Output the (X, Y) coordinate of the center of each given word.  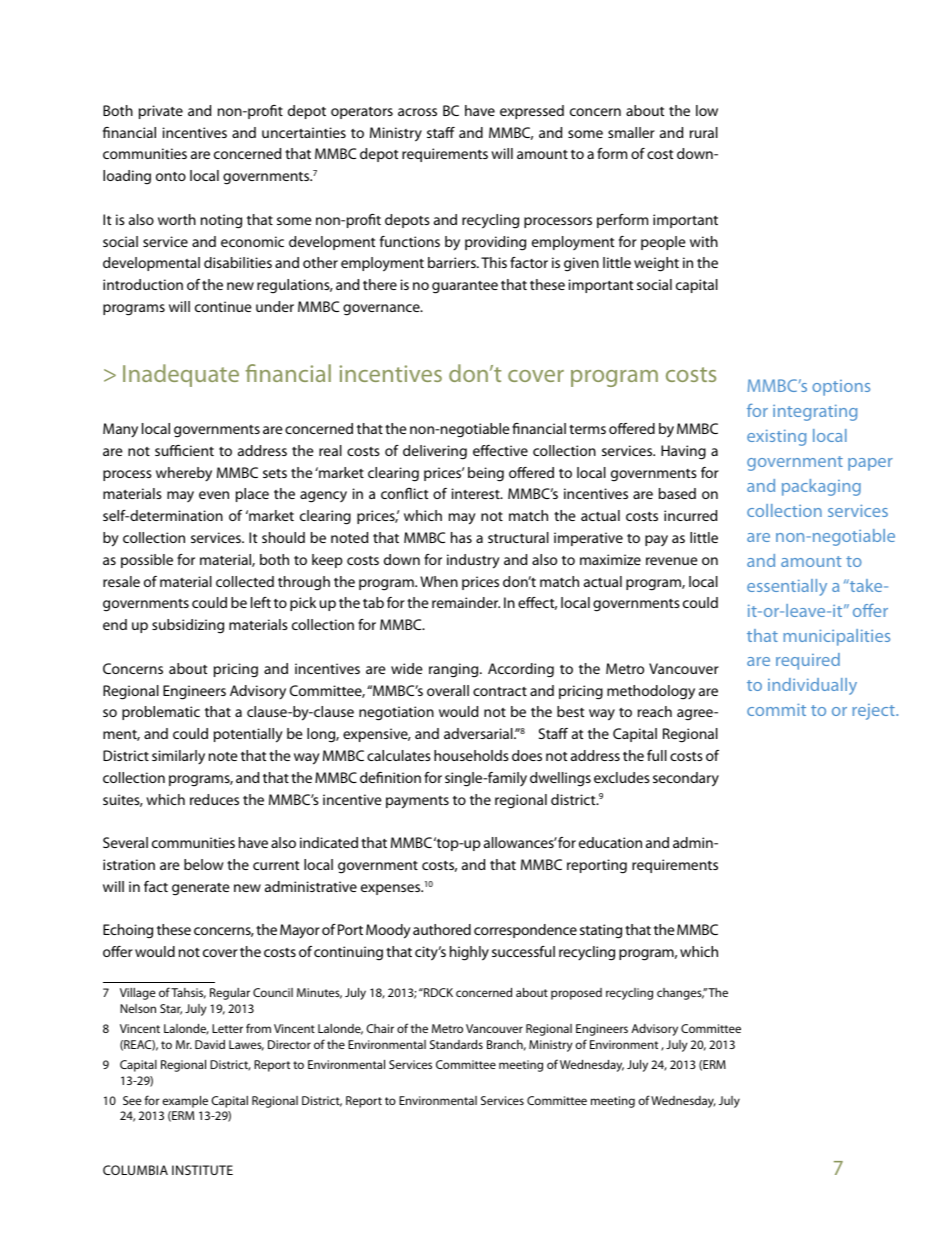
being (486, 474)
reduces (214, 799)
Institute (202, 1170)
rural (704, 132)
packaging (821, 487)
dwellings (560, 779)
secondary (686, 779)
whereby (184, 474)
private (161, 112)
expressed (532, 112)
